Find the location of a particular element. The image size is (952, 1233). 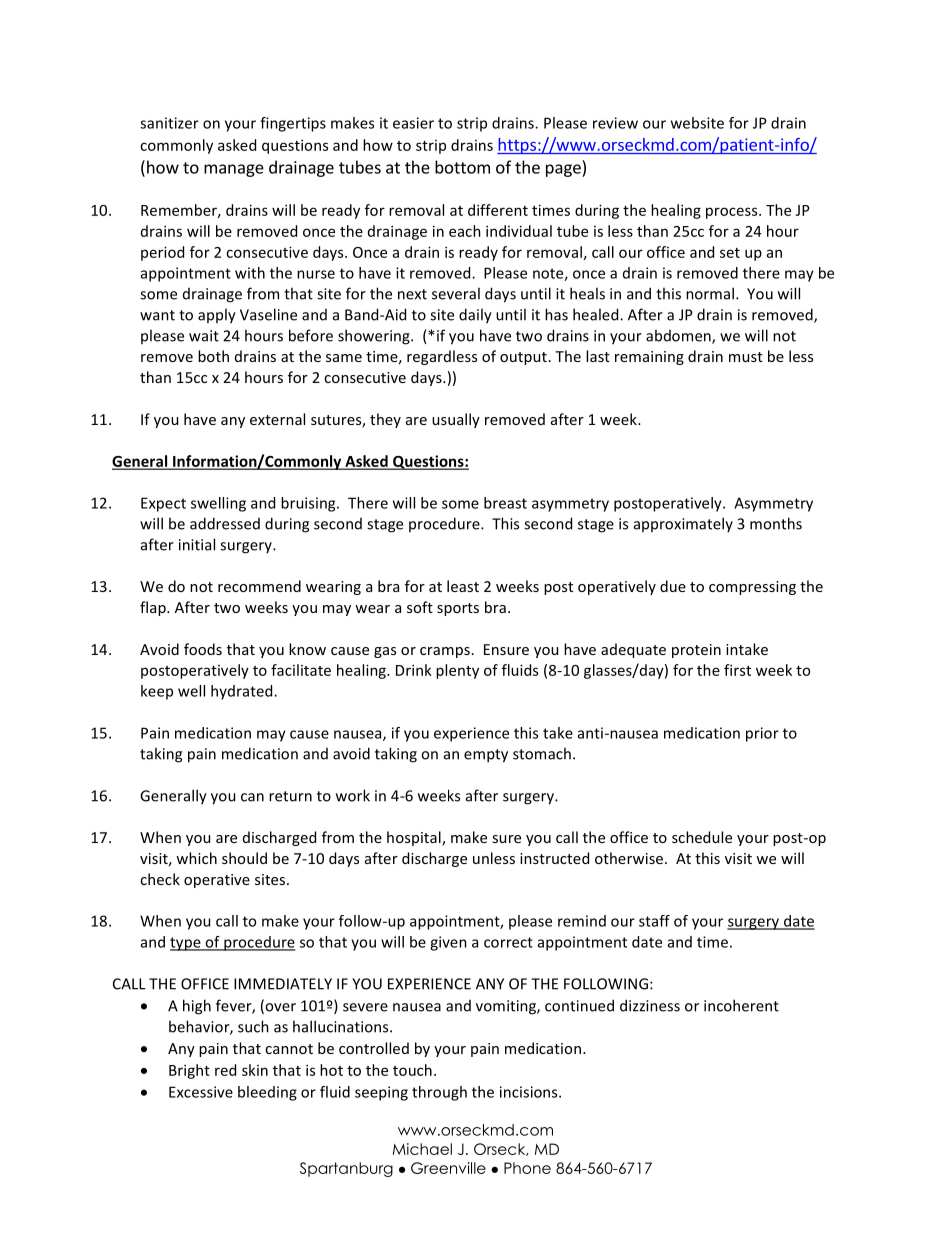

Greenville is located at coordinates (448, 1168).
